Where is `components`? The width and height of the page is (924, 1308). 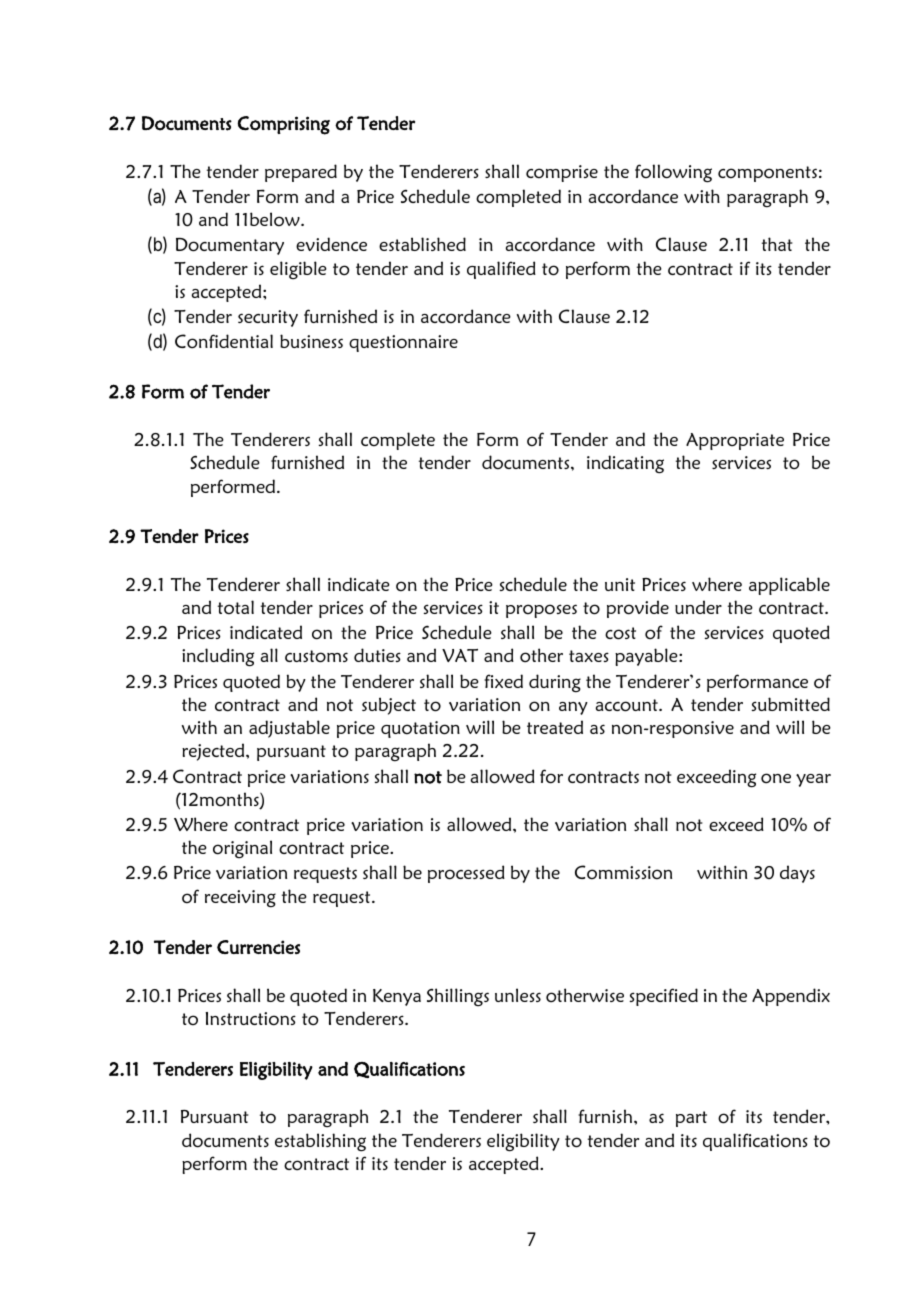
components is located at coordinates (767, 174).
